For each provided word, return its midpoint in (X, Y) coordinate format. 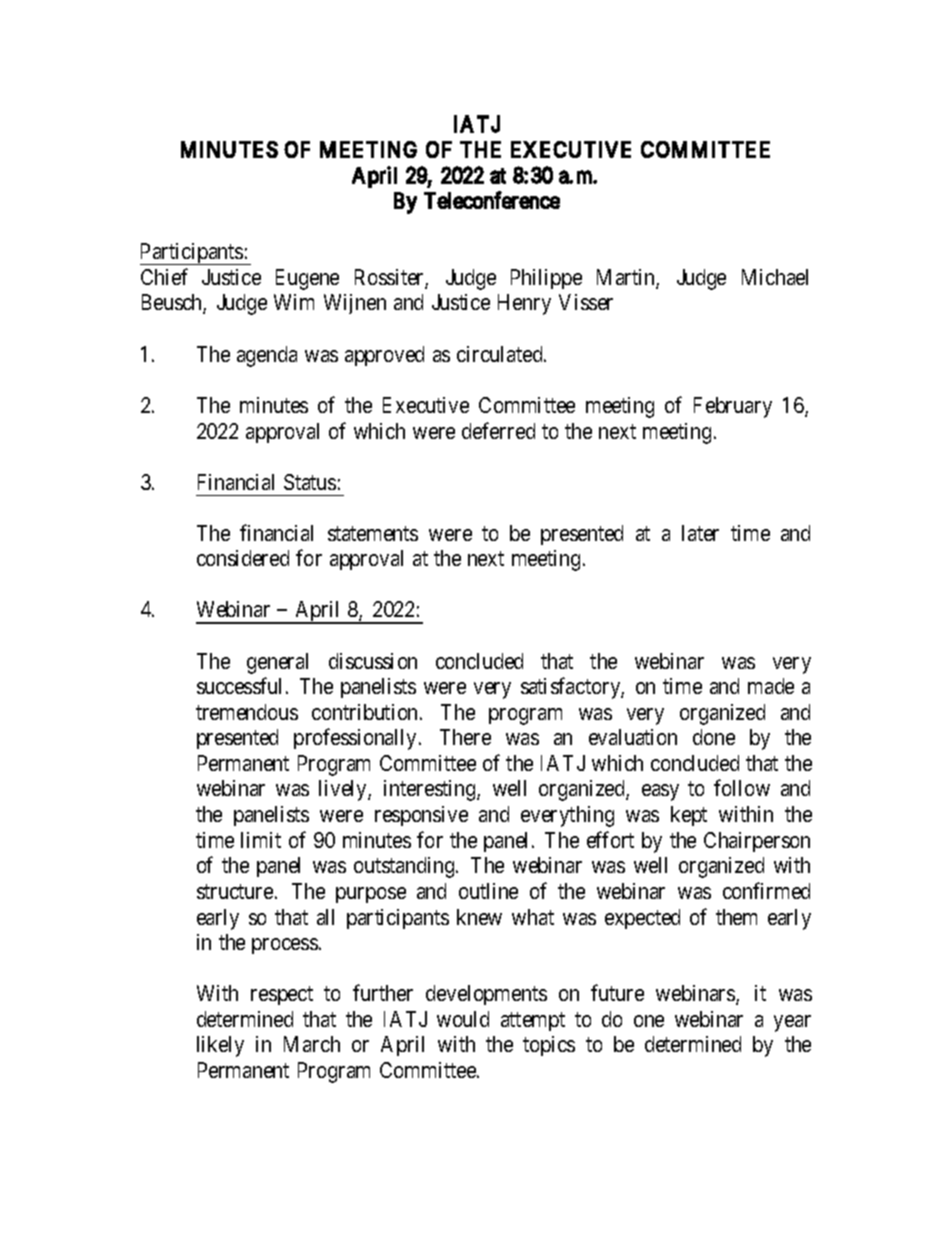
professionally (357, 739)
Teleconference (492, 200)
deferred (498, 430)
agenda (267, 356)
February (733, 407)
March (312, 1044)
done (714, 737)
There (465, 737)
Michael (775, 277)
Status (312, 482)
